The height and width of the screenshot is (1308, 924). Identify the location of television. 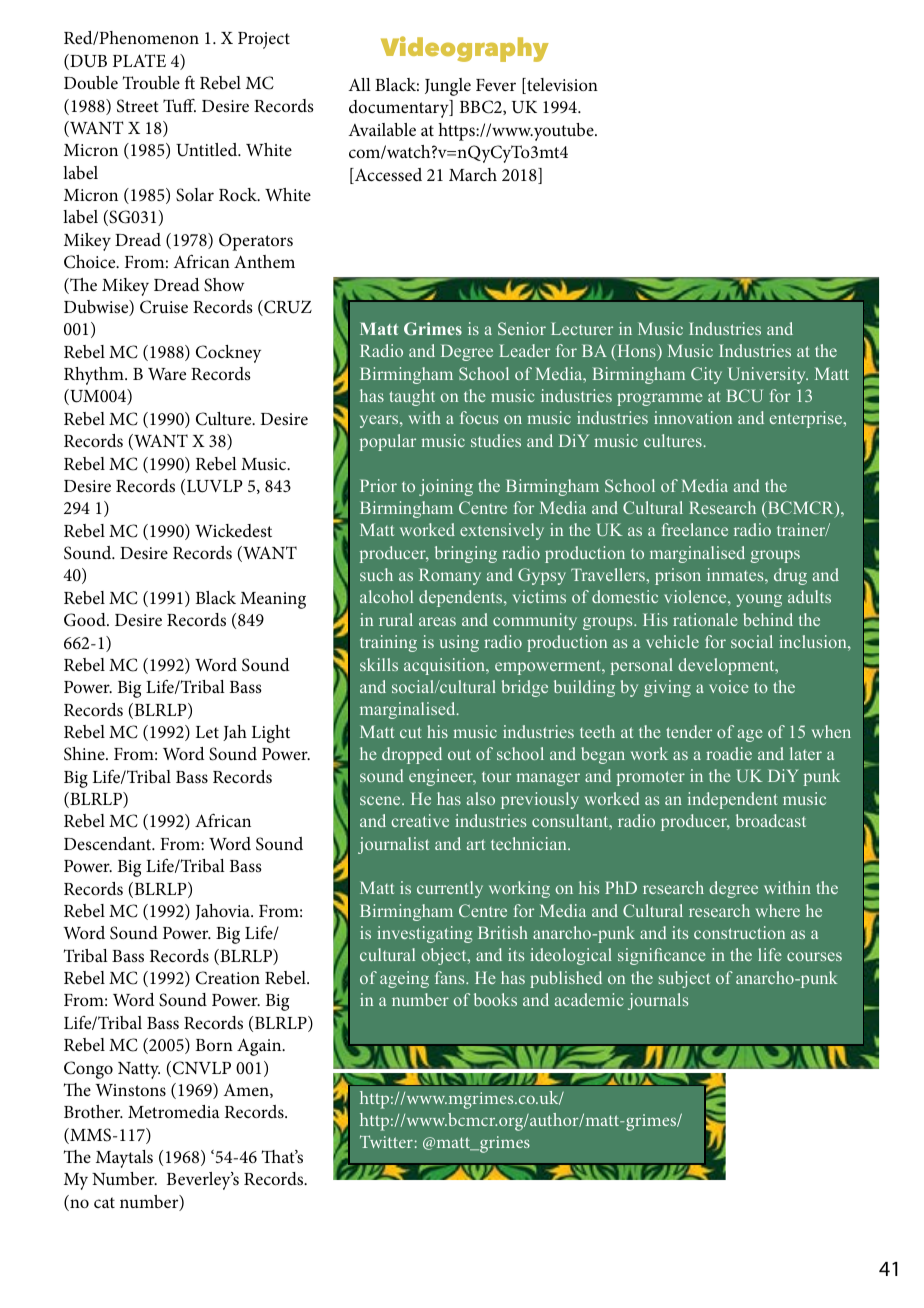
(561, 86).
